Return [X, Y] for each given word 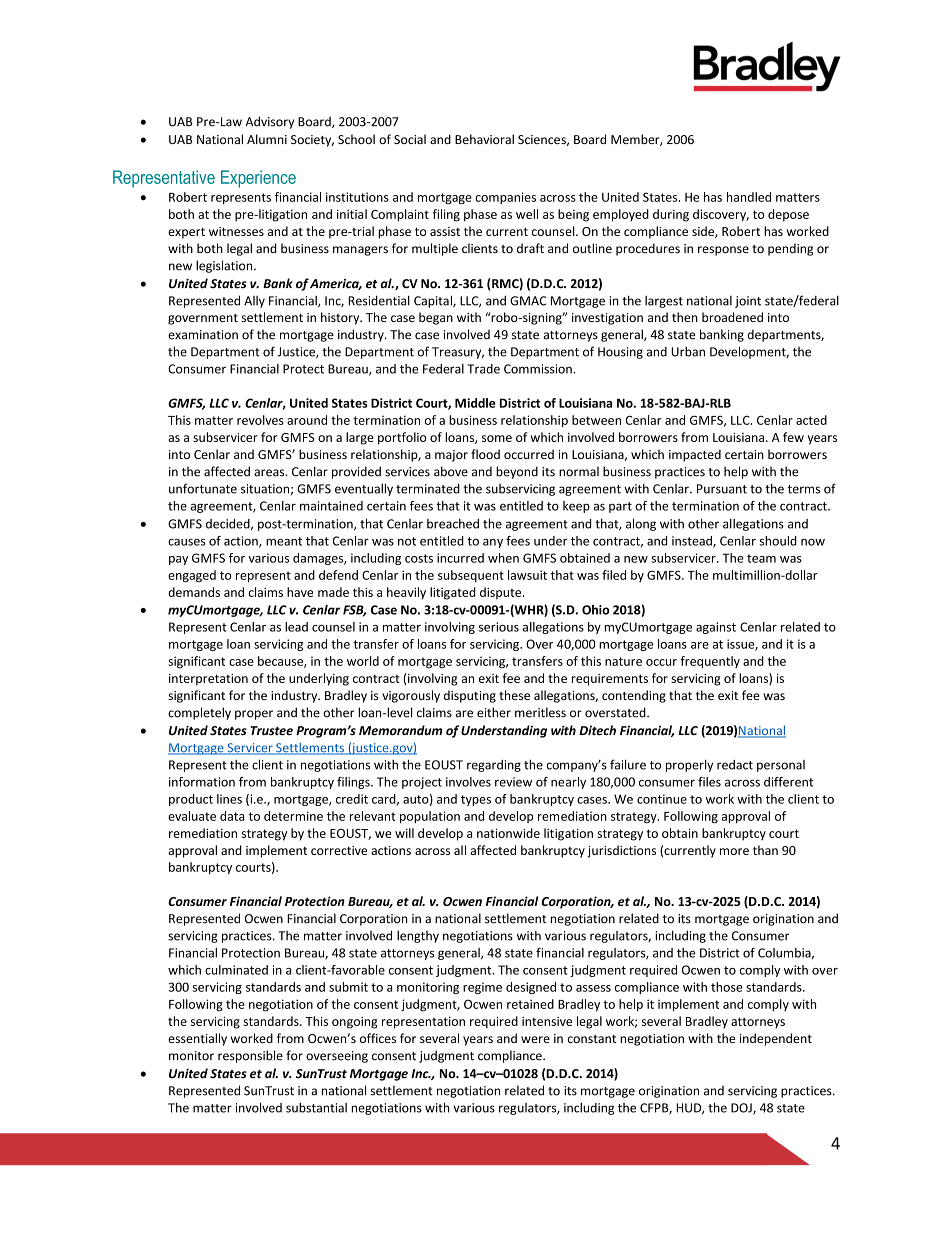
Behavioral [484, 139]
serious [499, 627]
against [716, 628]
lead [296, 627]
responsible [250, 1056]
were [535, 1039]
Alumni [267, 139]
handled [749, 197]
